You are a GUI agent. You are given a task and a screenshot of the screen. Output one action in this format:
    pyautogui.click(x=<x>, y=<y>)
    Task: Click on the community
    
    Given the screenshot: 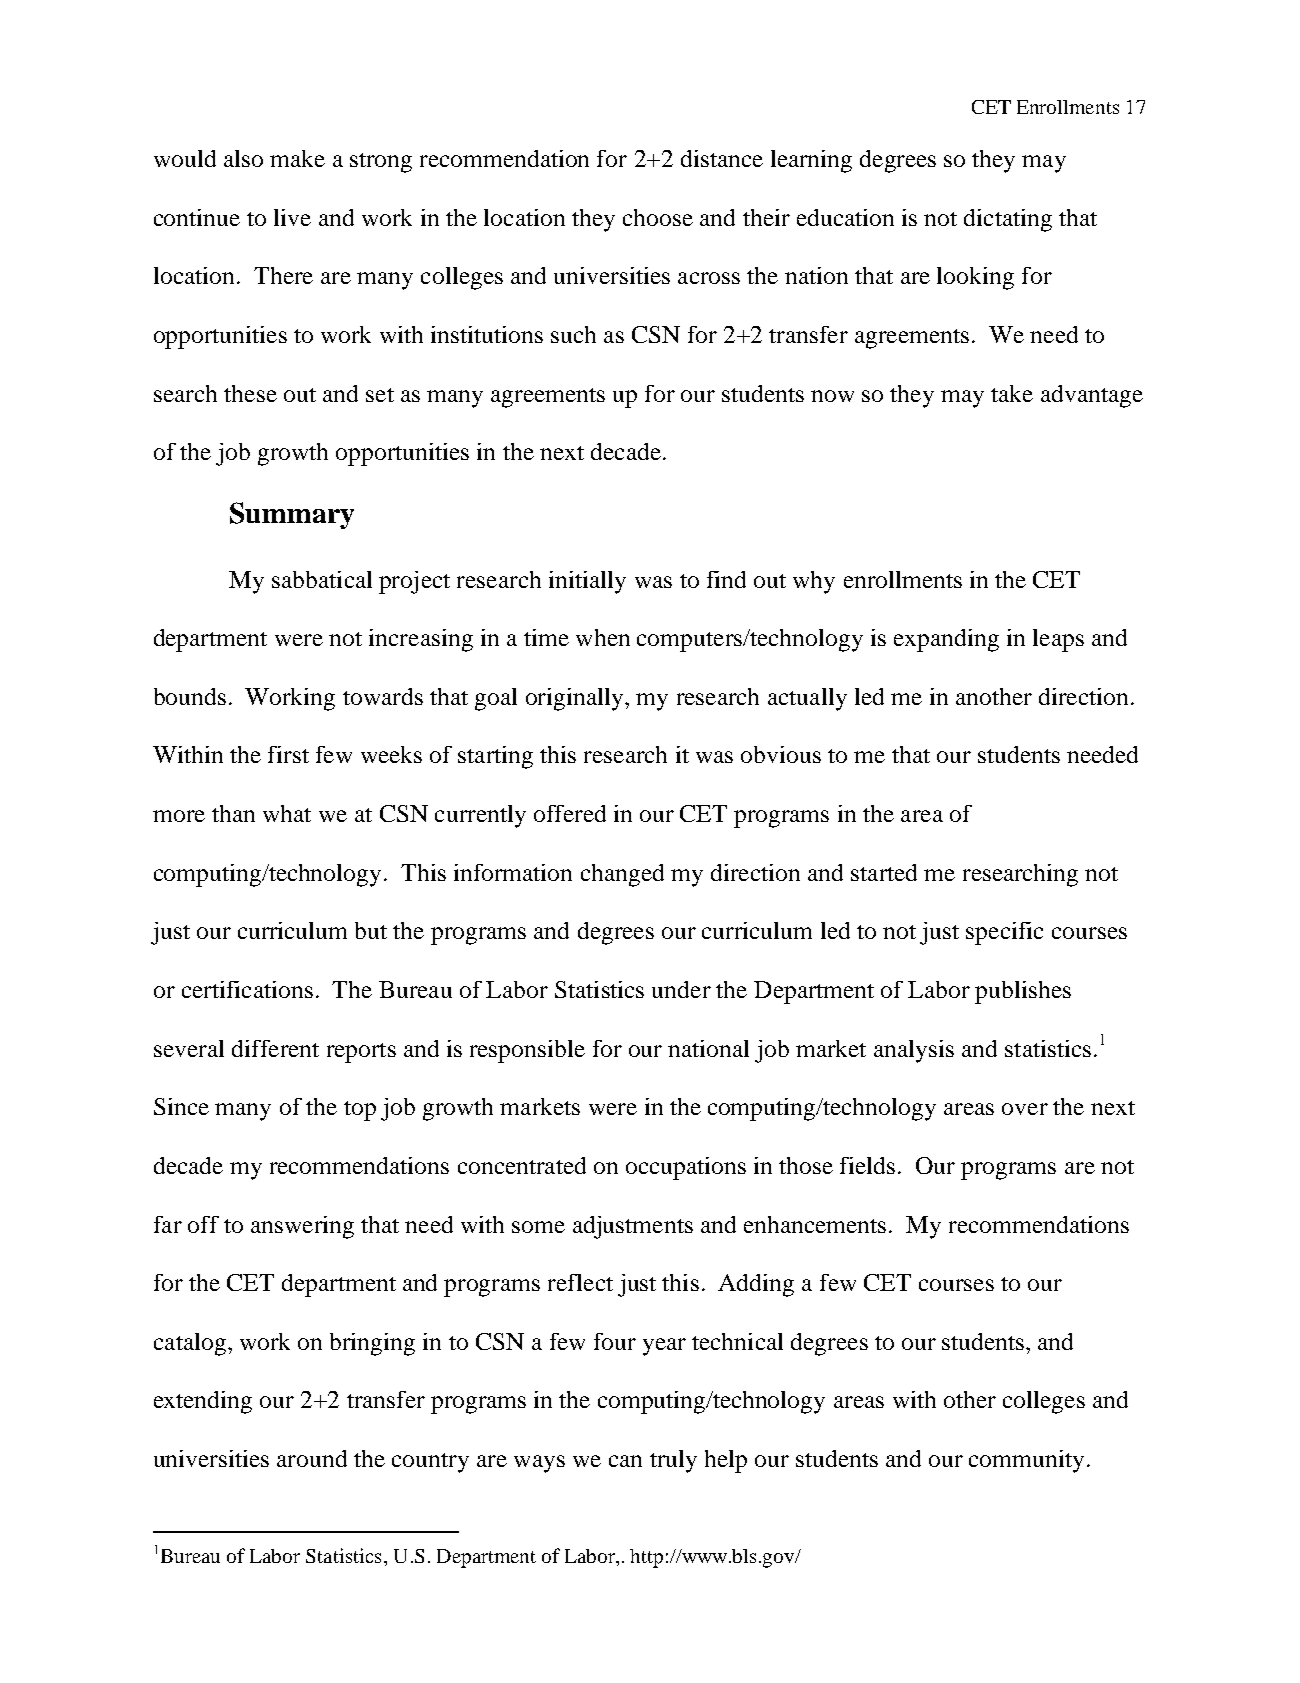 What is the action you would take?
    pyautogui.click(x=1026, y=1461)
